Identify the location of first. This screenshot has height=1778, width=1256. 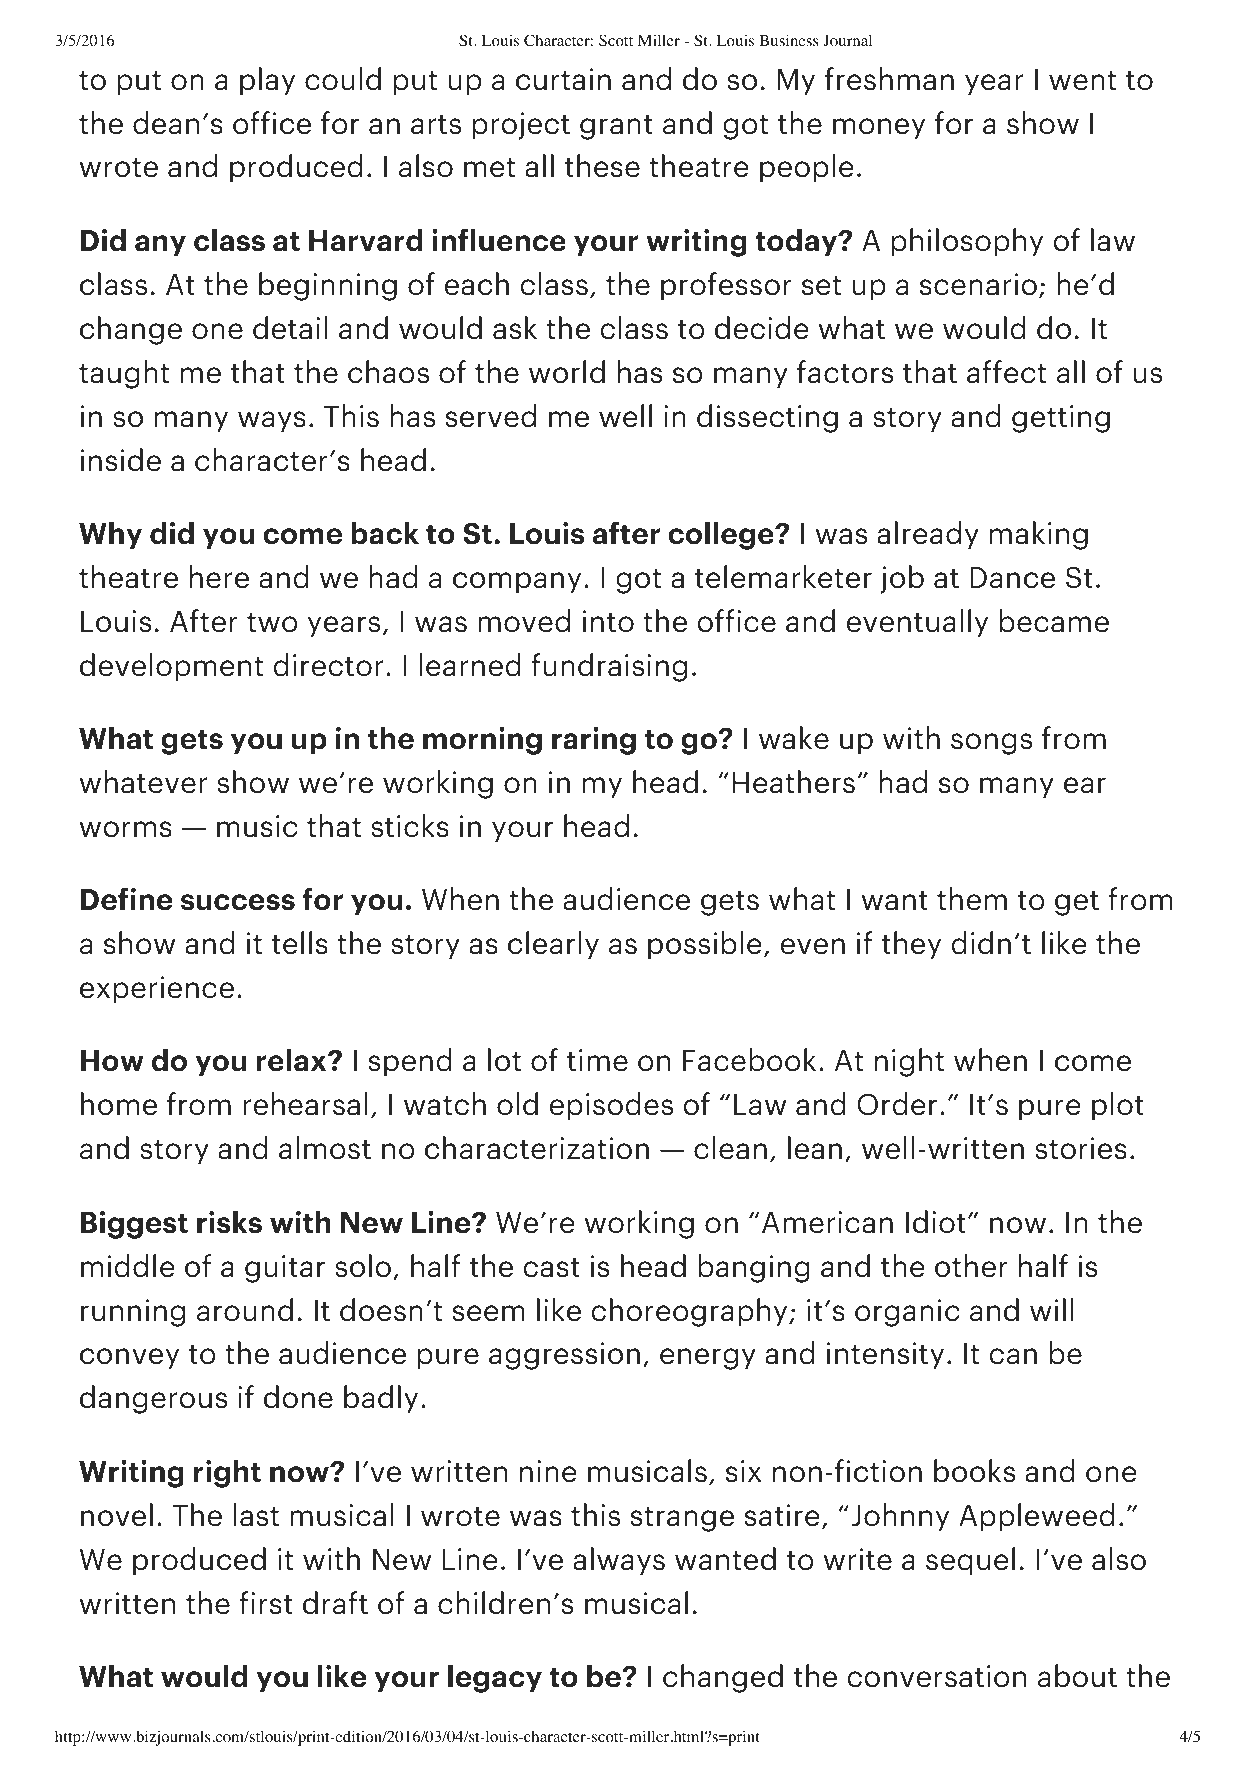
(266, 1603).
